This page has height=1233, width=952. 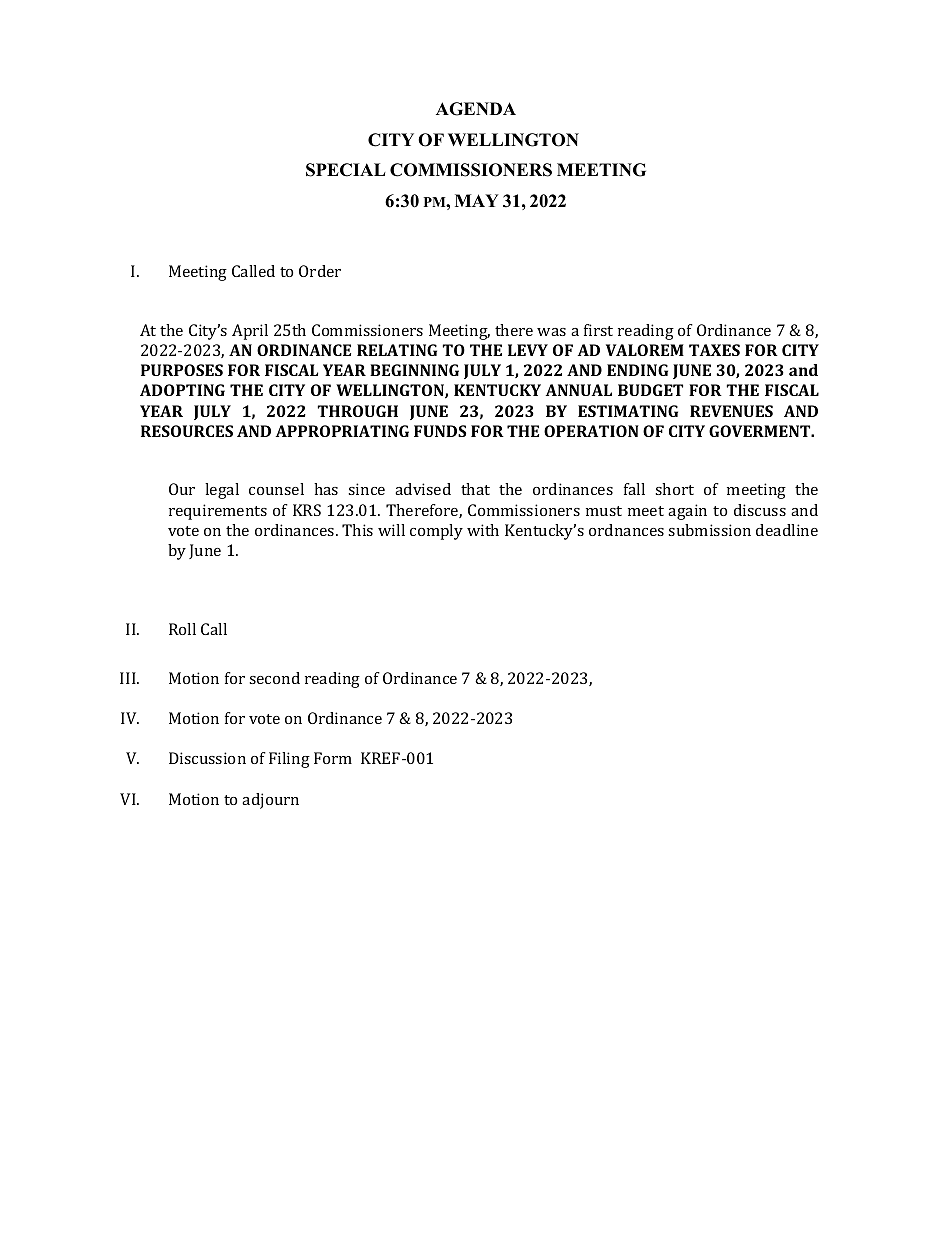 What do you see at coordinates (289, 760) in the page?
I see `Filing` at bounding box center [289, 760].
